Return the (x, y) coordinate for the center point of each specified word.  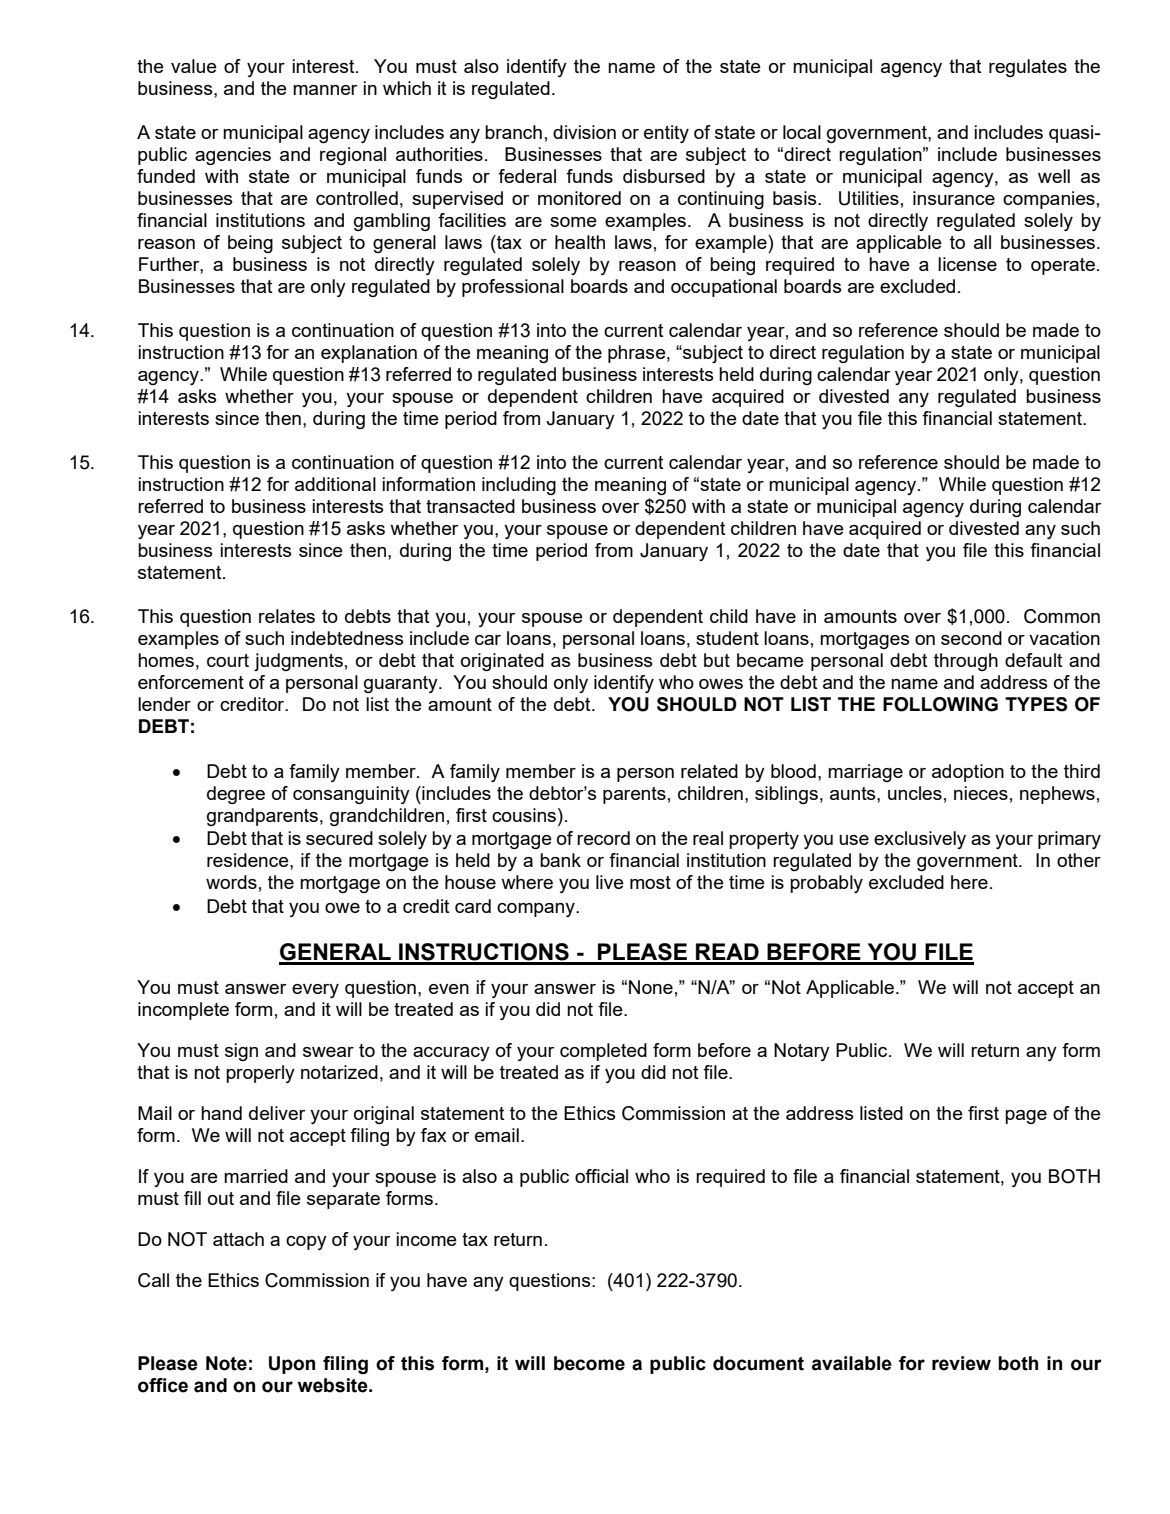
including (519, 486)
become (589, 1363)
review (961, 1363)
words (231, 882)
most (650, 882)
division (584, 132)
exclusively (920, 840)
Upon (292, 1365)
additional (335, 484)
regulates (1028, 68)
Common (1062, 616)
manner (325, 90)
